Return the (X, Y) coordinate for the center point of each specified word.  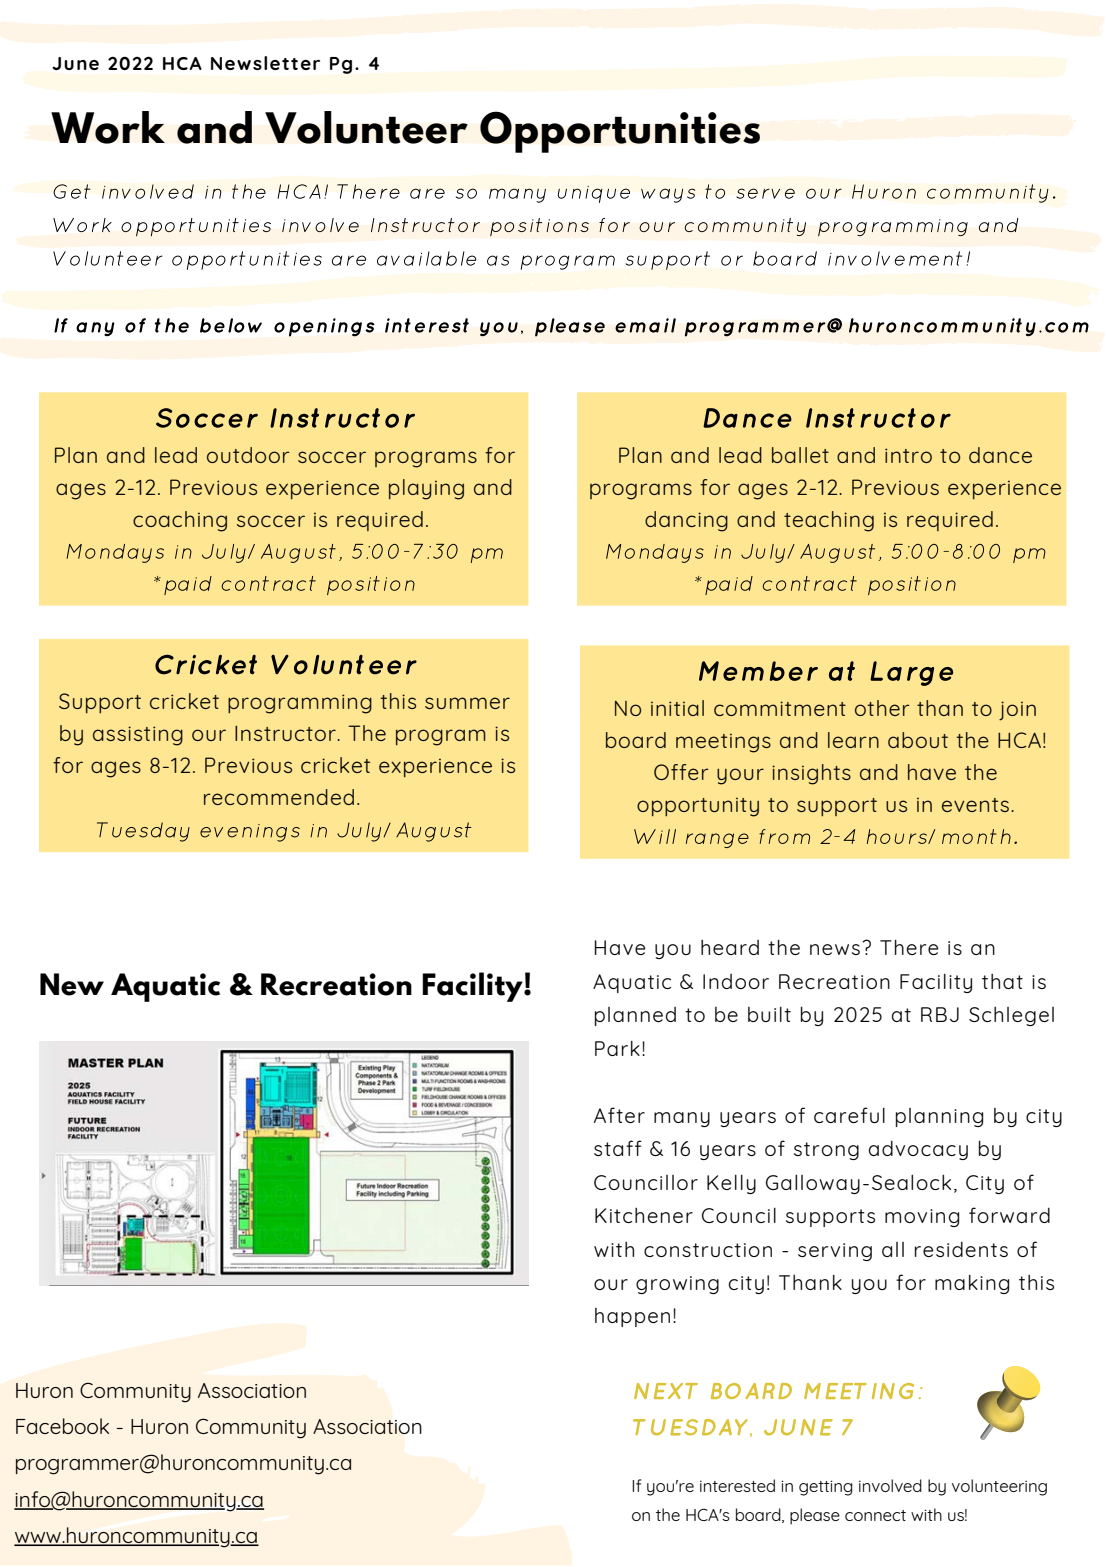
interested (737, 1485)
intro (908, 455)
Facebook (62, 1426)
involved (890, 1485)
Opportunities (620, 132)
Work (108, 127)
